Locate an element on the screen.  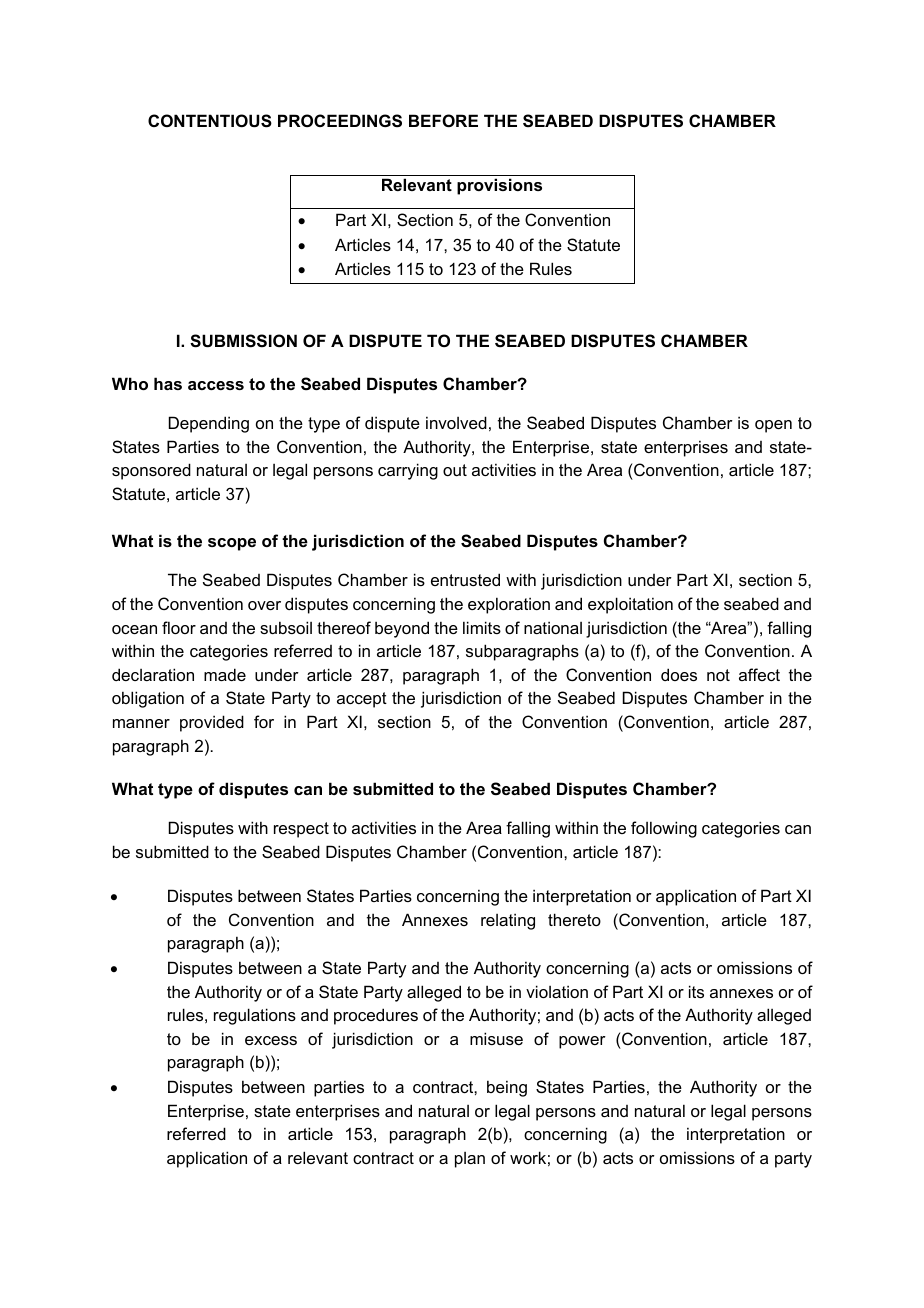
plan is located at coordinates (470, 1160).
